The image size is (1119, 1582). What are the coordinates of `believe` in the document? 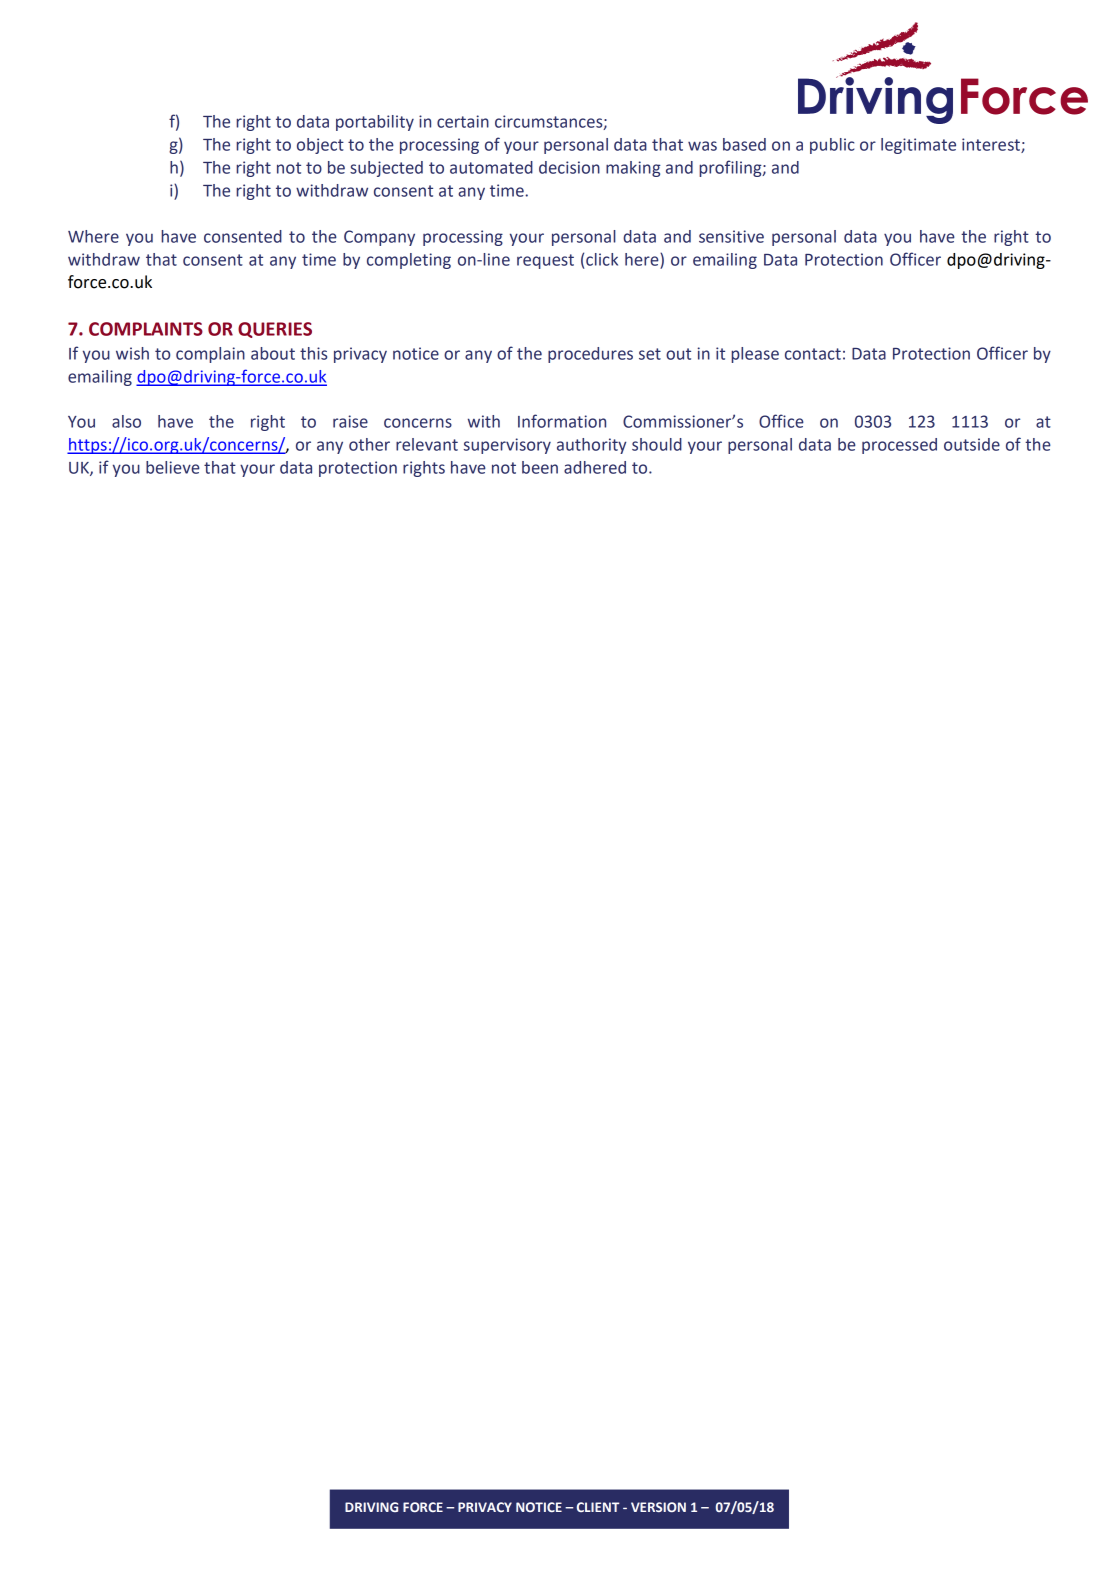 It's located at (173, 467).
